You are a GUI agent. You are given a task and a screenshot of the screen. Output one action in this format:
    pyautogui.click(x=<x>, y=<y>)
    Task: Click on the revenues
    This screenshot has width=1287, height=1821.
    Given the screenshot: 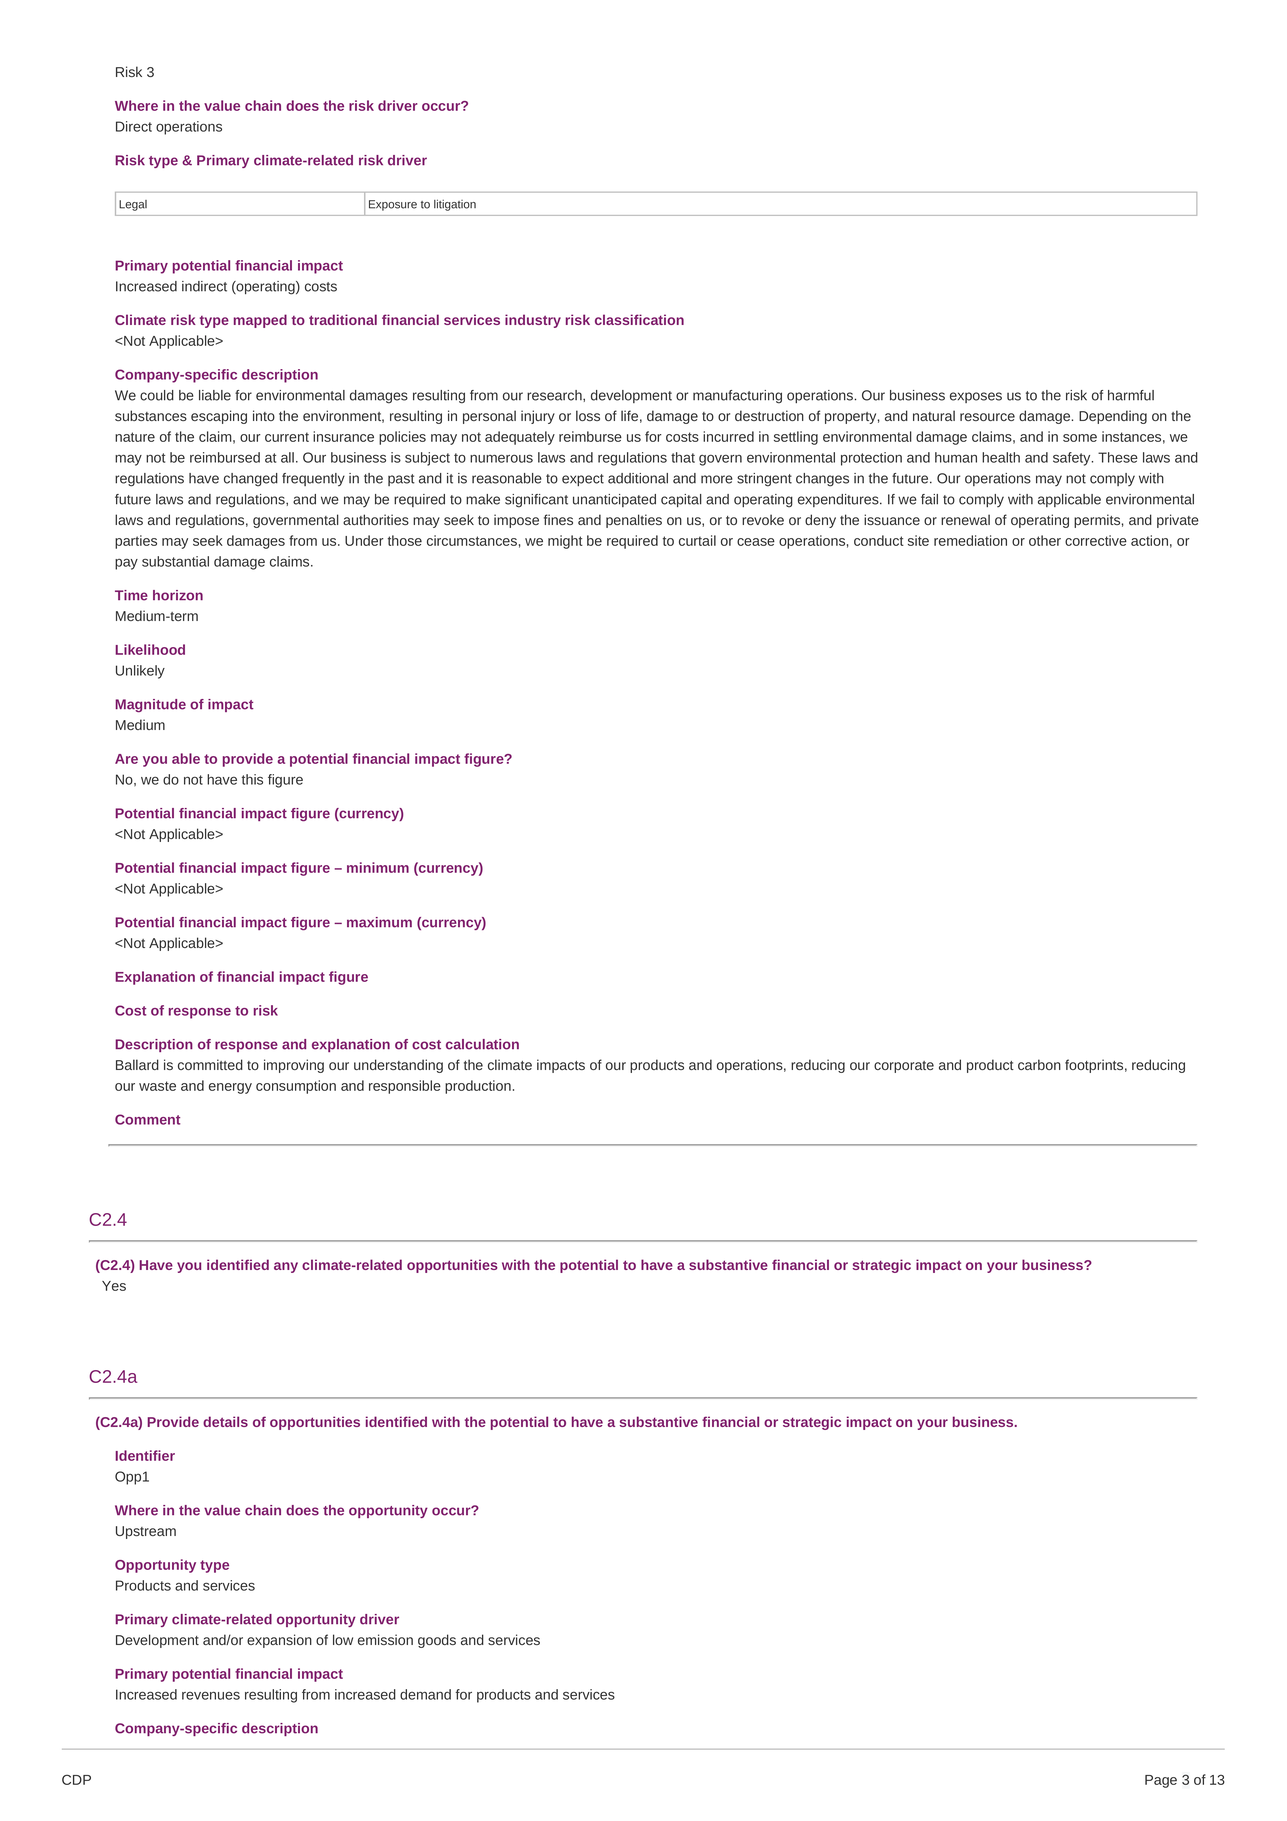 What is the action you would take?
    pyautogui.click(x=211, y=1695)
